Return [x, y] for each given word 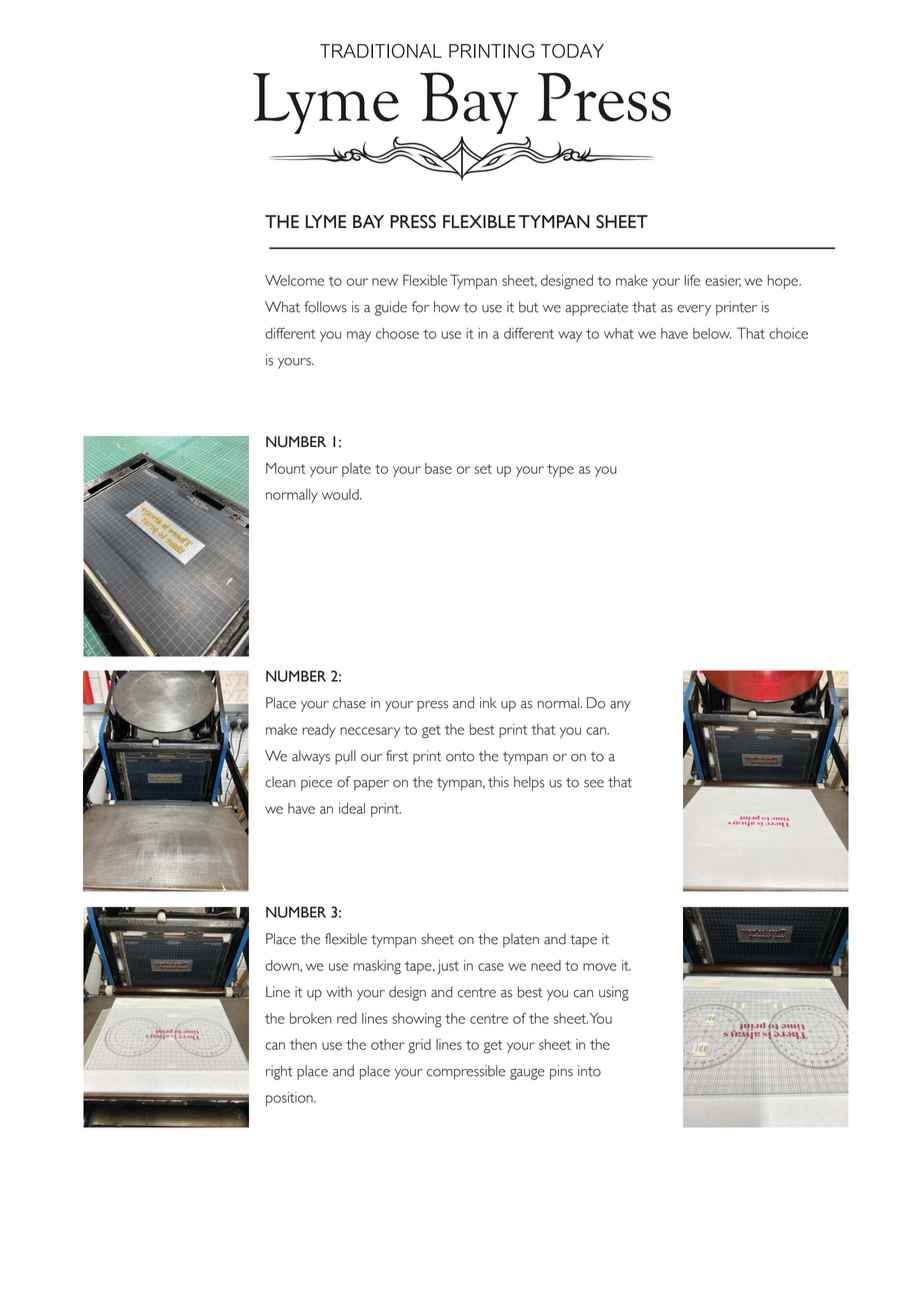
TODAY [572, 51]
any [620, 706]
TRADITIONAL [381, 51]
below [712, 333]
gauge [527, 1074]
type [560, 470]
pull [345, 757]
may [359, 336]
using [614, 993]
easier [723, 281]
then [303, 1044]
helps [529, 783]
